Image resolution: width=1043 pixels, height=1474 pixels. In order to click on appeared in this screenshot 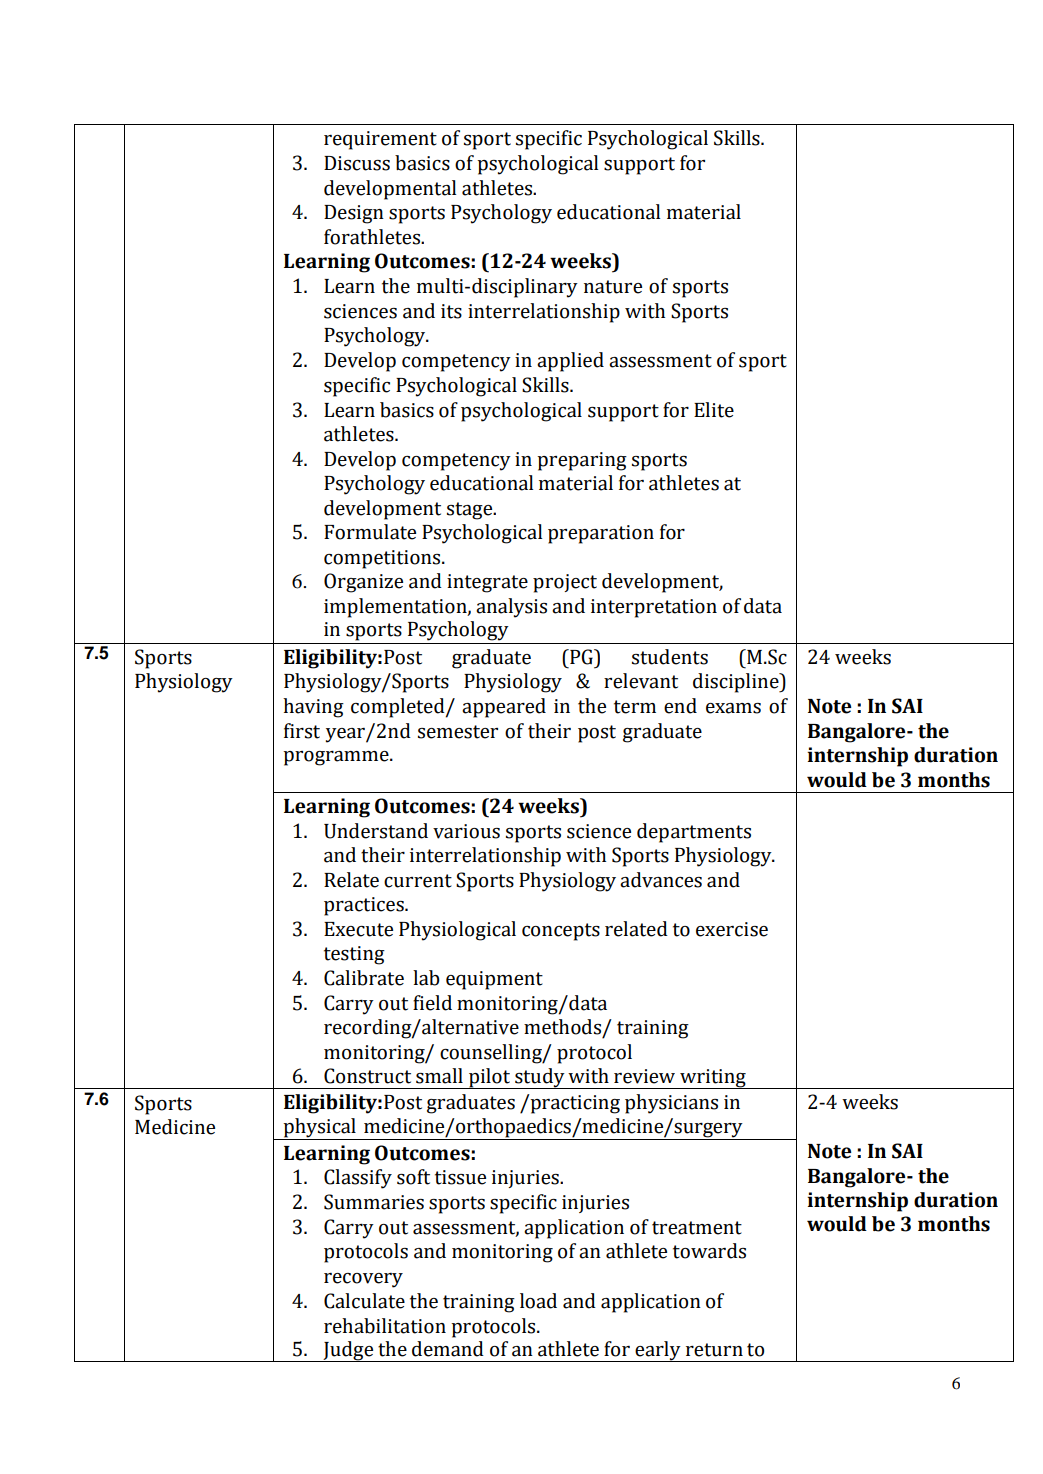, I will do `click(504, 708)`.
